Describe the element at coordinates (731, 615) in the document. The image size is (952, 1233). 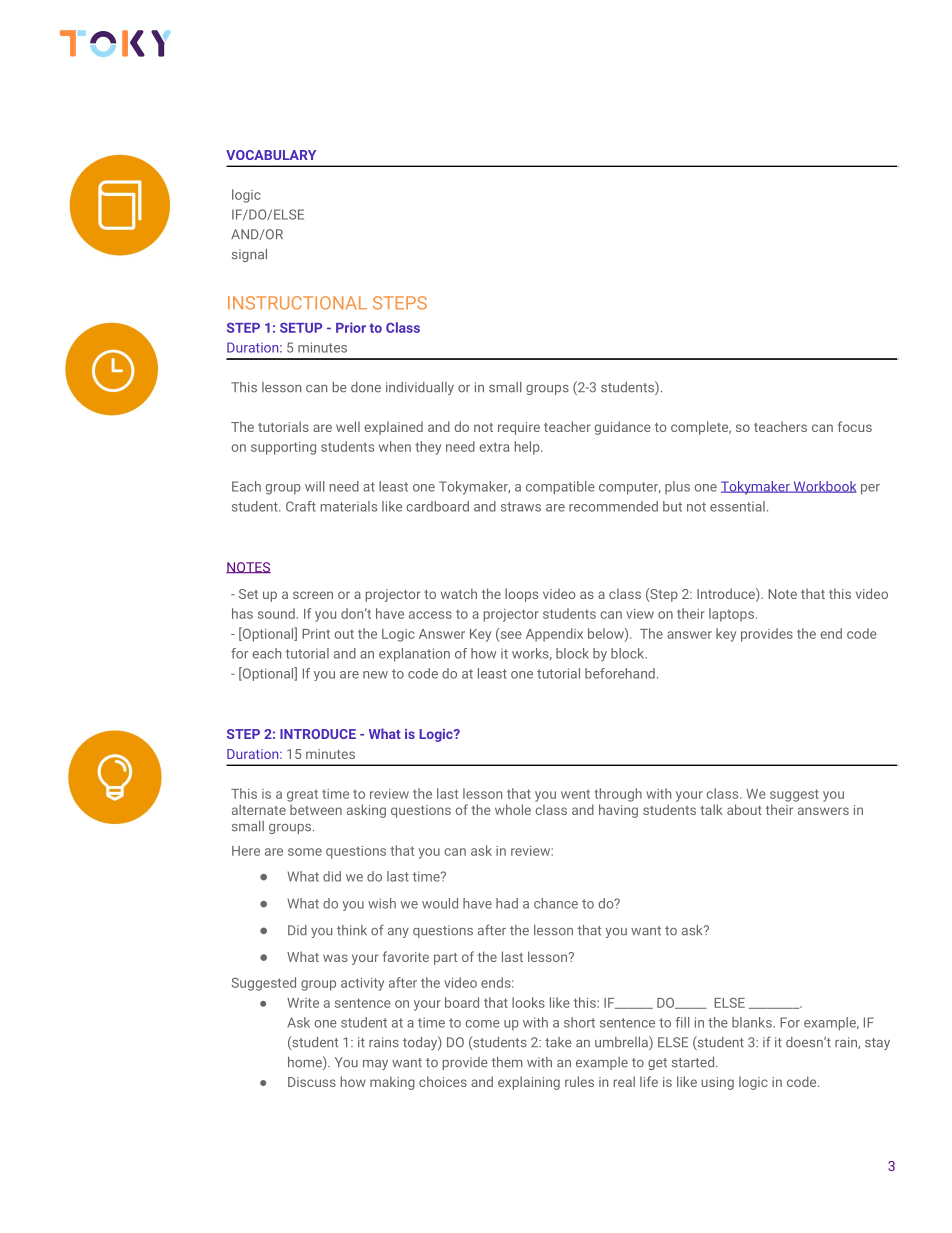
I see `laptops` at that location.
